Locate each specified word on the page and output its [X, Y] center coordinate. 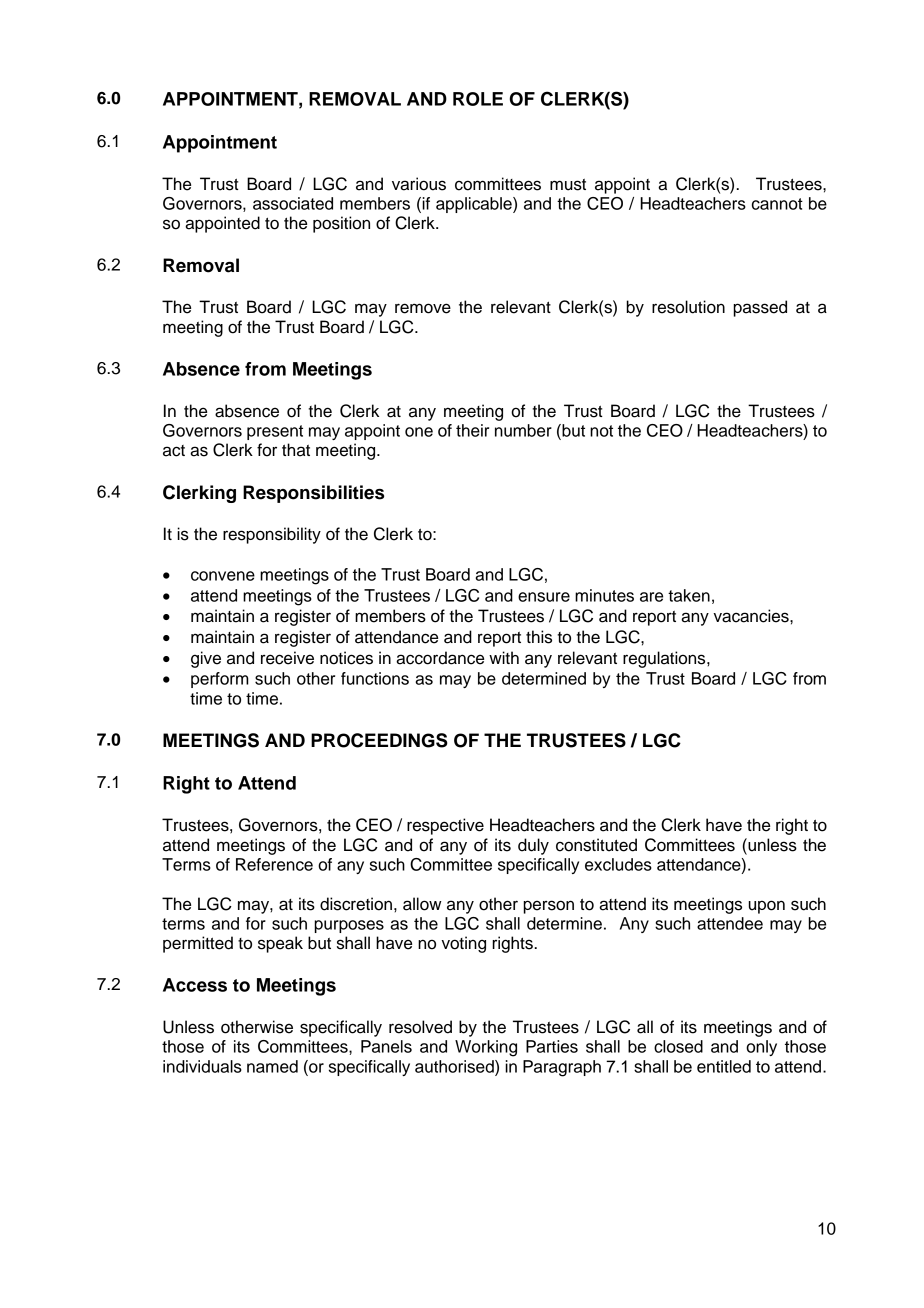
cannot [777, 204]
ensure [544, 597]
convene [223, 576]
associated [293, 203]
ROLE [478, 99]
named [272, 1066]
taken [689, 595]
